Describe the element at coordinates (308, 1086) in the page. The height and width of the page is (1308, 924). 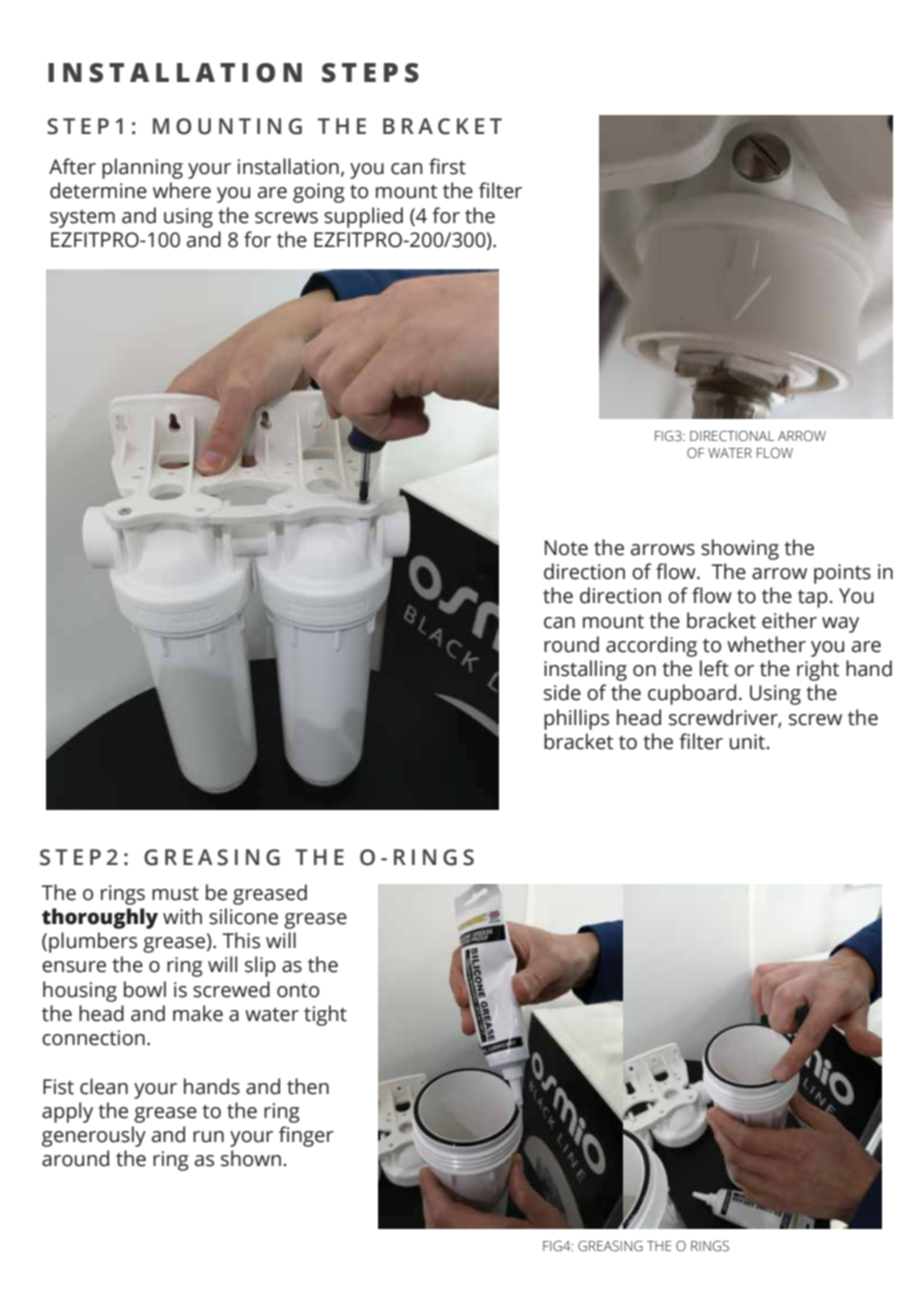
I see `then` at that location.
